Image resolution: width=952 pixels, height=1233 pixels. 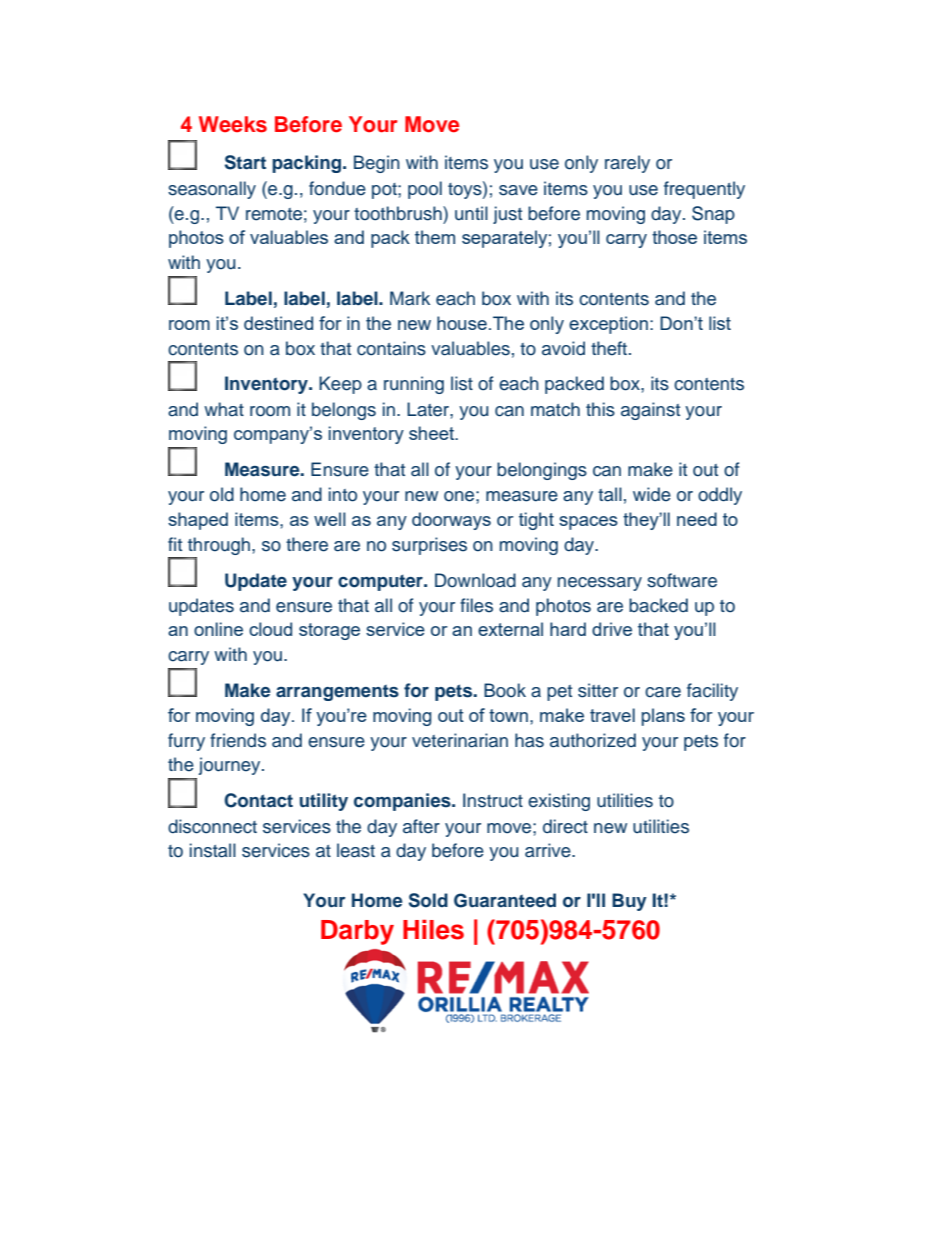 I want to click on external, so click(x=510, y=629).
